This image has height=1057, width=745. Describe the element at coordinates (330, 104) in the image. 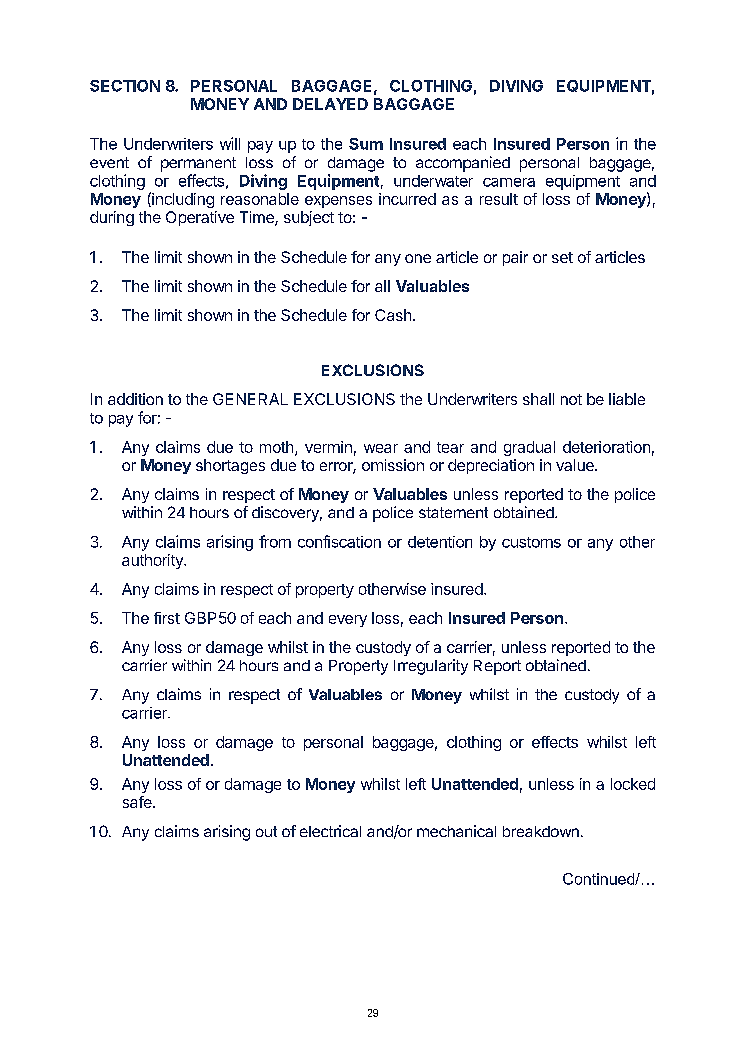

I see `DELAYED` at that location.
